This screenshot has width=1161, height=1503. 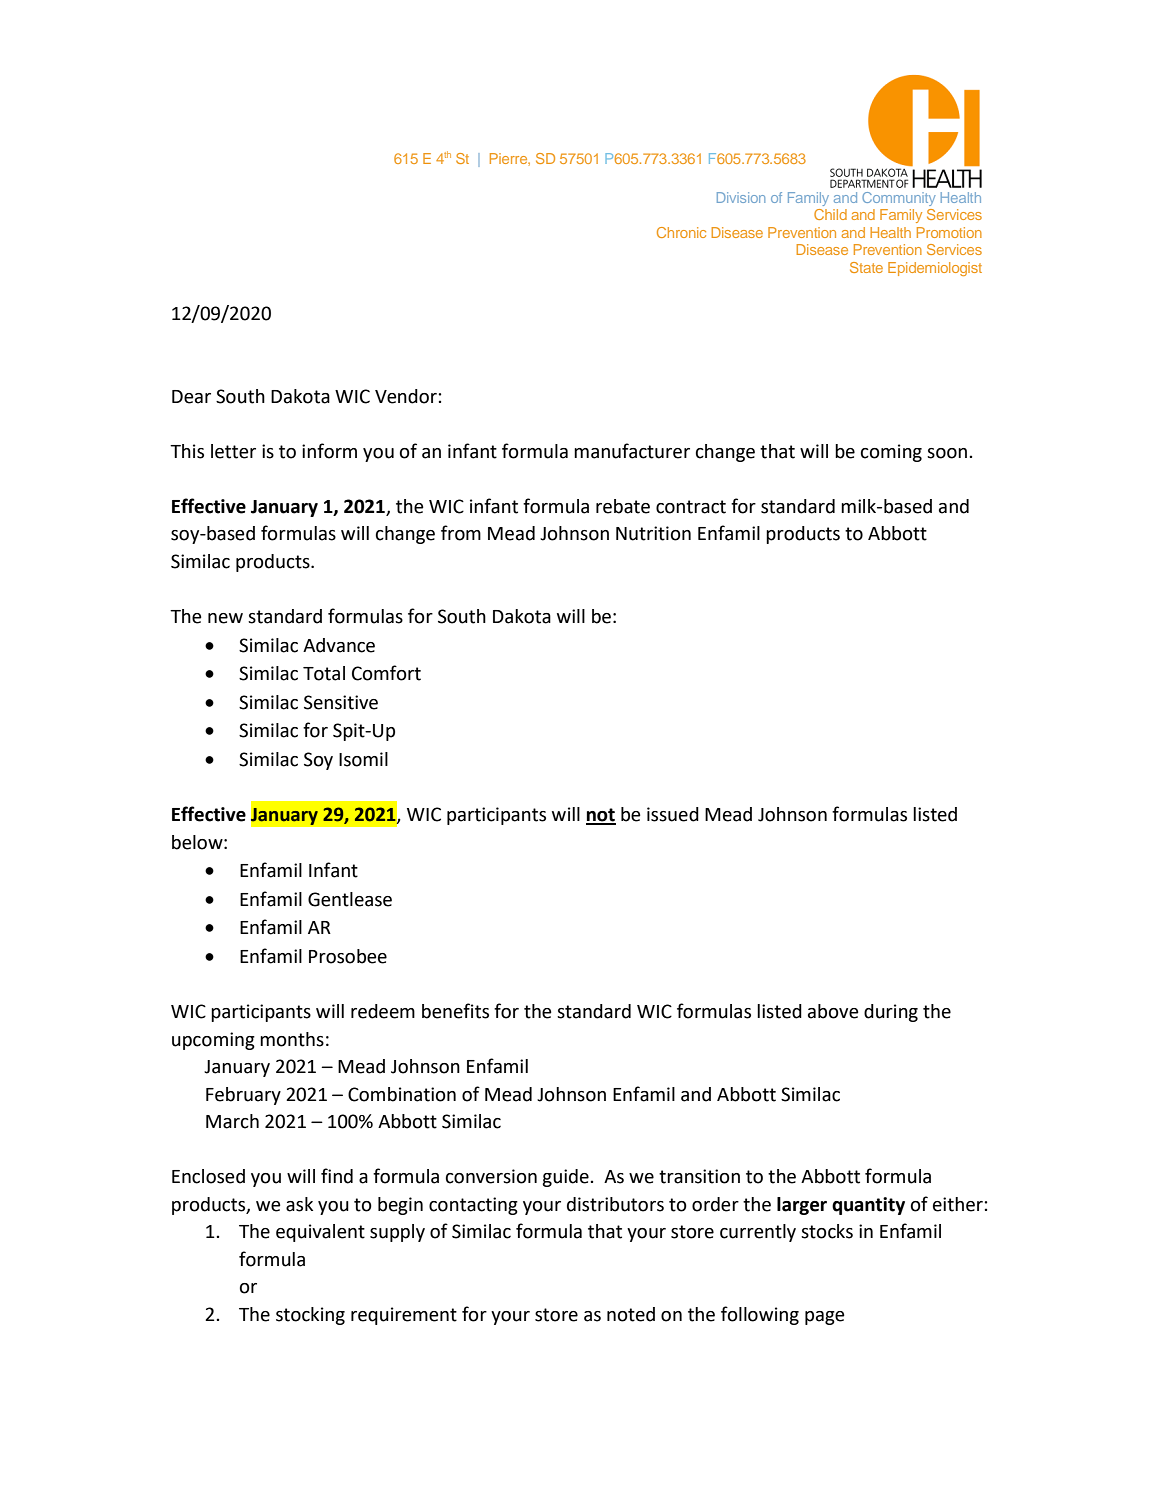 What do you see at coordinates (191, 397) in the screenshot?
I see `Dear` at bounding box center [191, 397].
